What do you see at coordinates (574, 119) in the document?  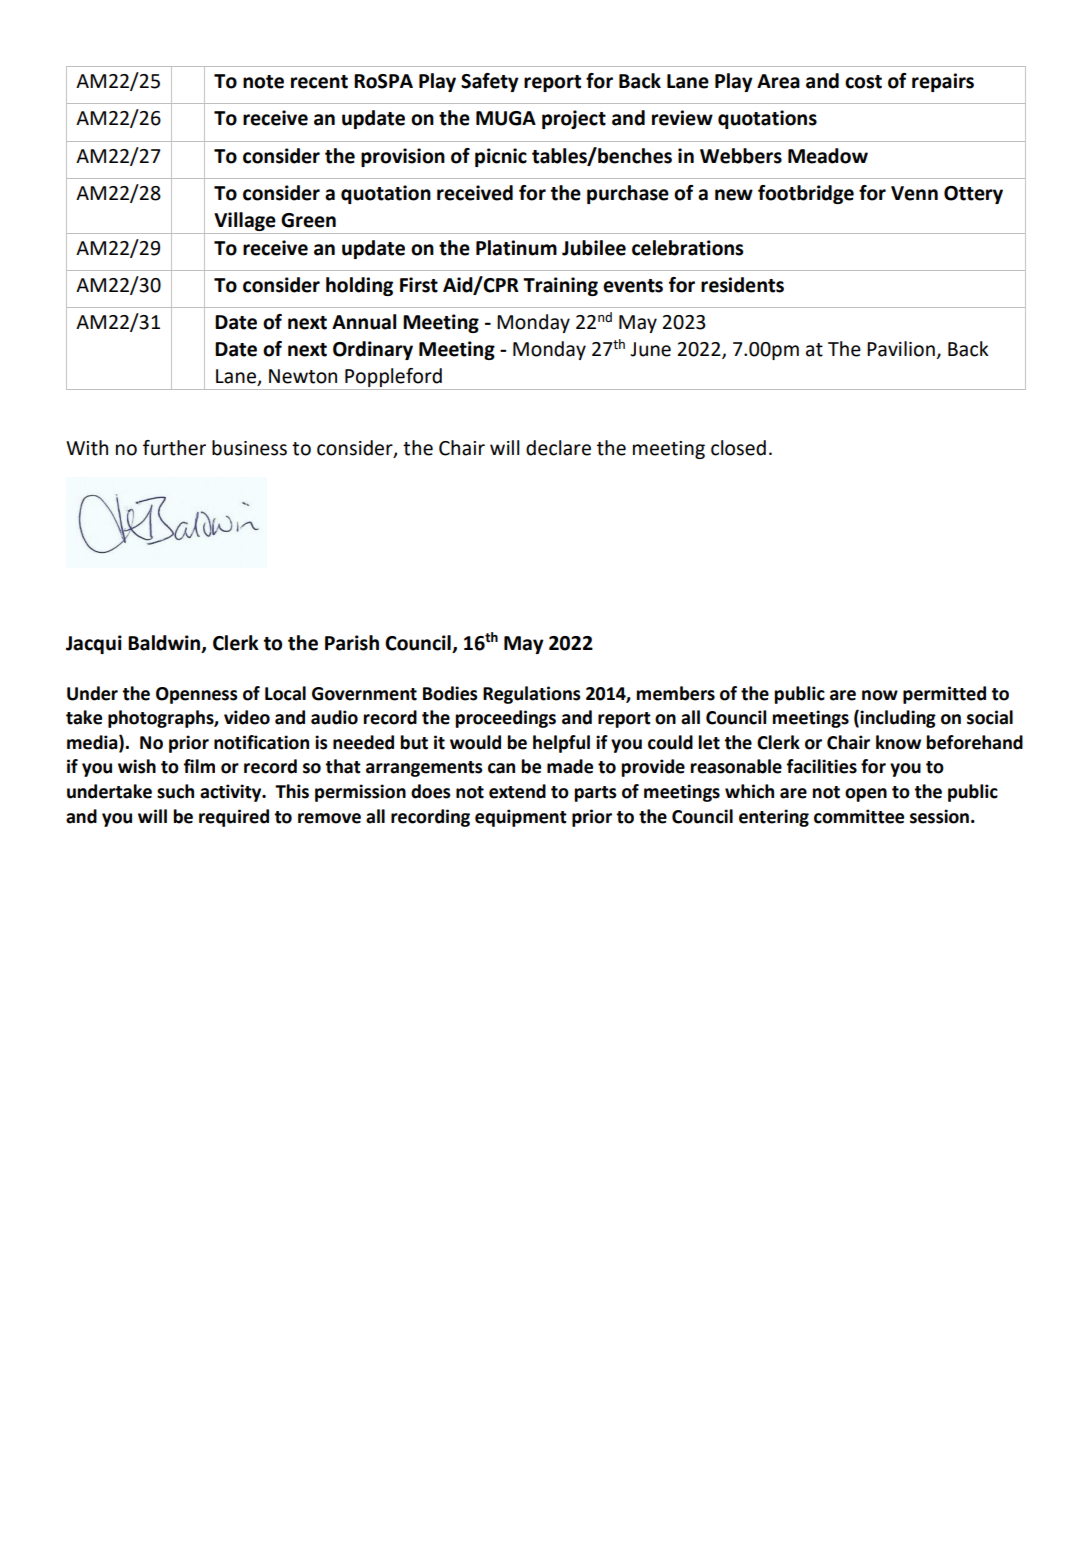 I see `project` at bounding box center [574, 119].
